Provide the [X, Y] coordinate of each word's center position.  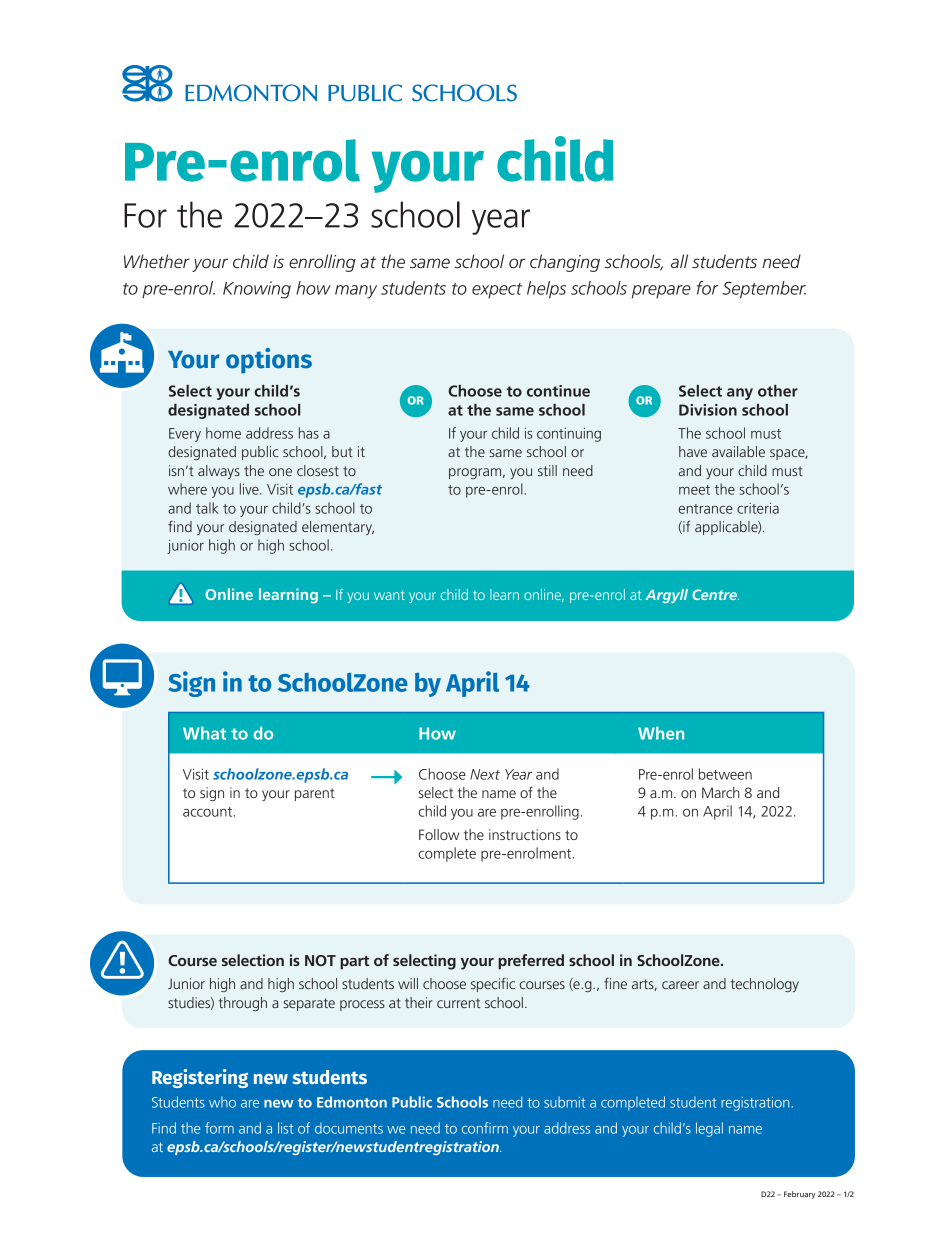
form [219, 1128]
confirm [485, 1128]
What [204, 733]
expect [497, 290]
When [661, 733]
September [764, 290]
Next [485, 774]
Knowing [257, 290]
